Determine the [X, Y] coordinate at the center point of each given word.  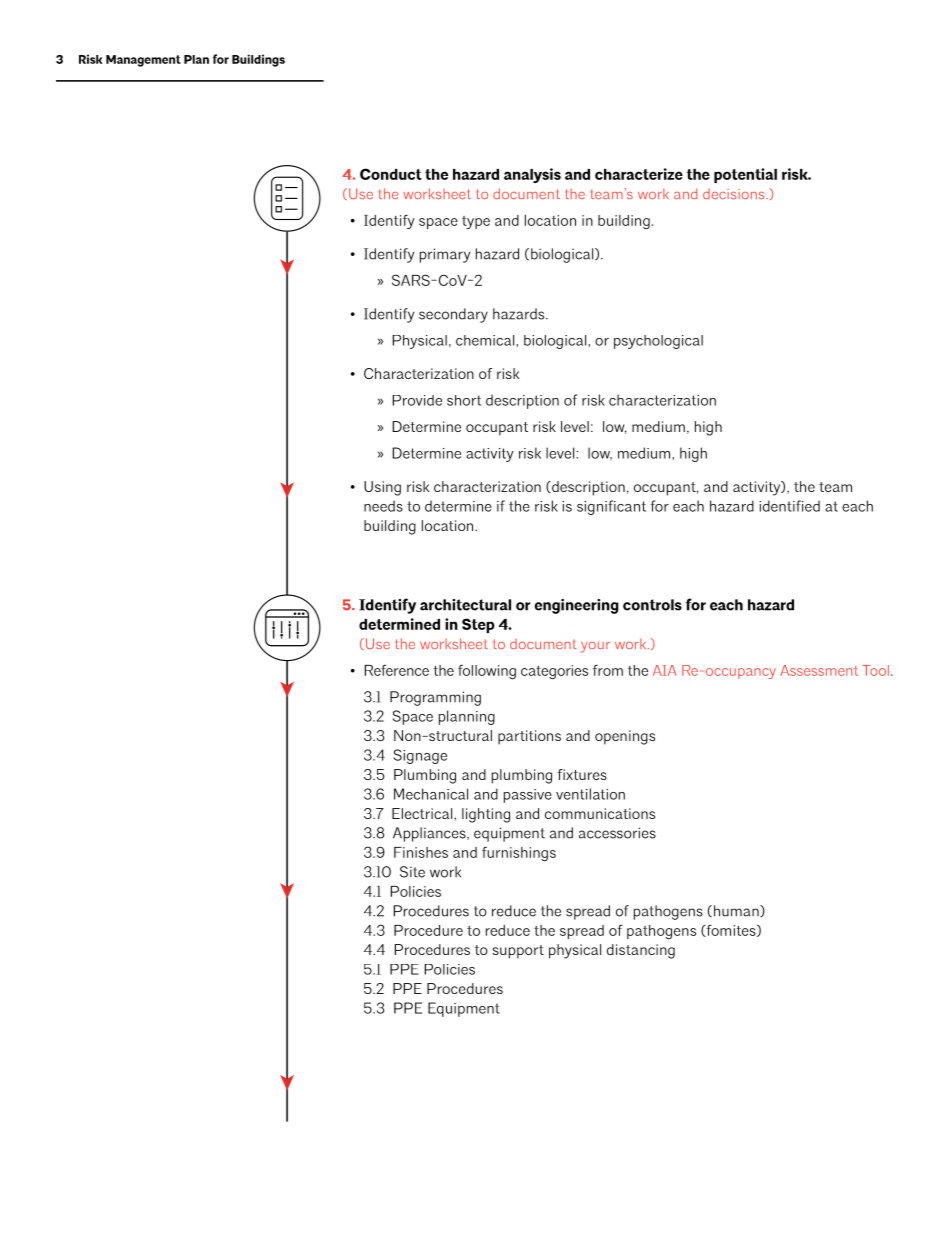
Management [143, 61]
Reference [397, 670]
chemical [486, 340]
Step [478, 625]
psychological [658, 342]
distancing [641, 951]
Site [412, 872]
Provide [417, 400]
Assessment [819, 670]
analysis [532, 175]
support [518, 952]
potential [745, 175]
